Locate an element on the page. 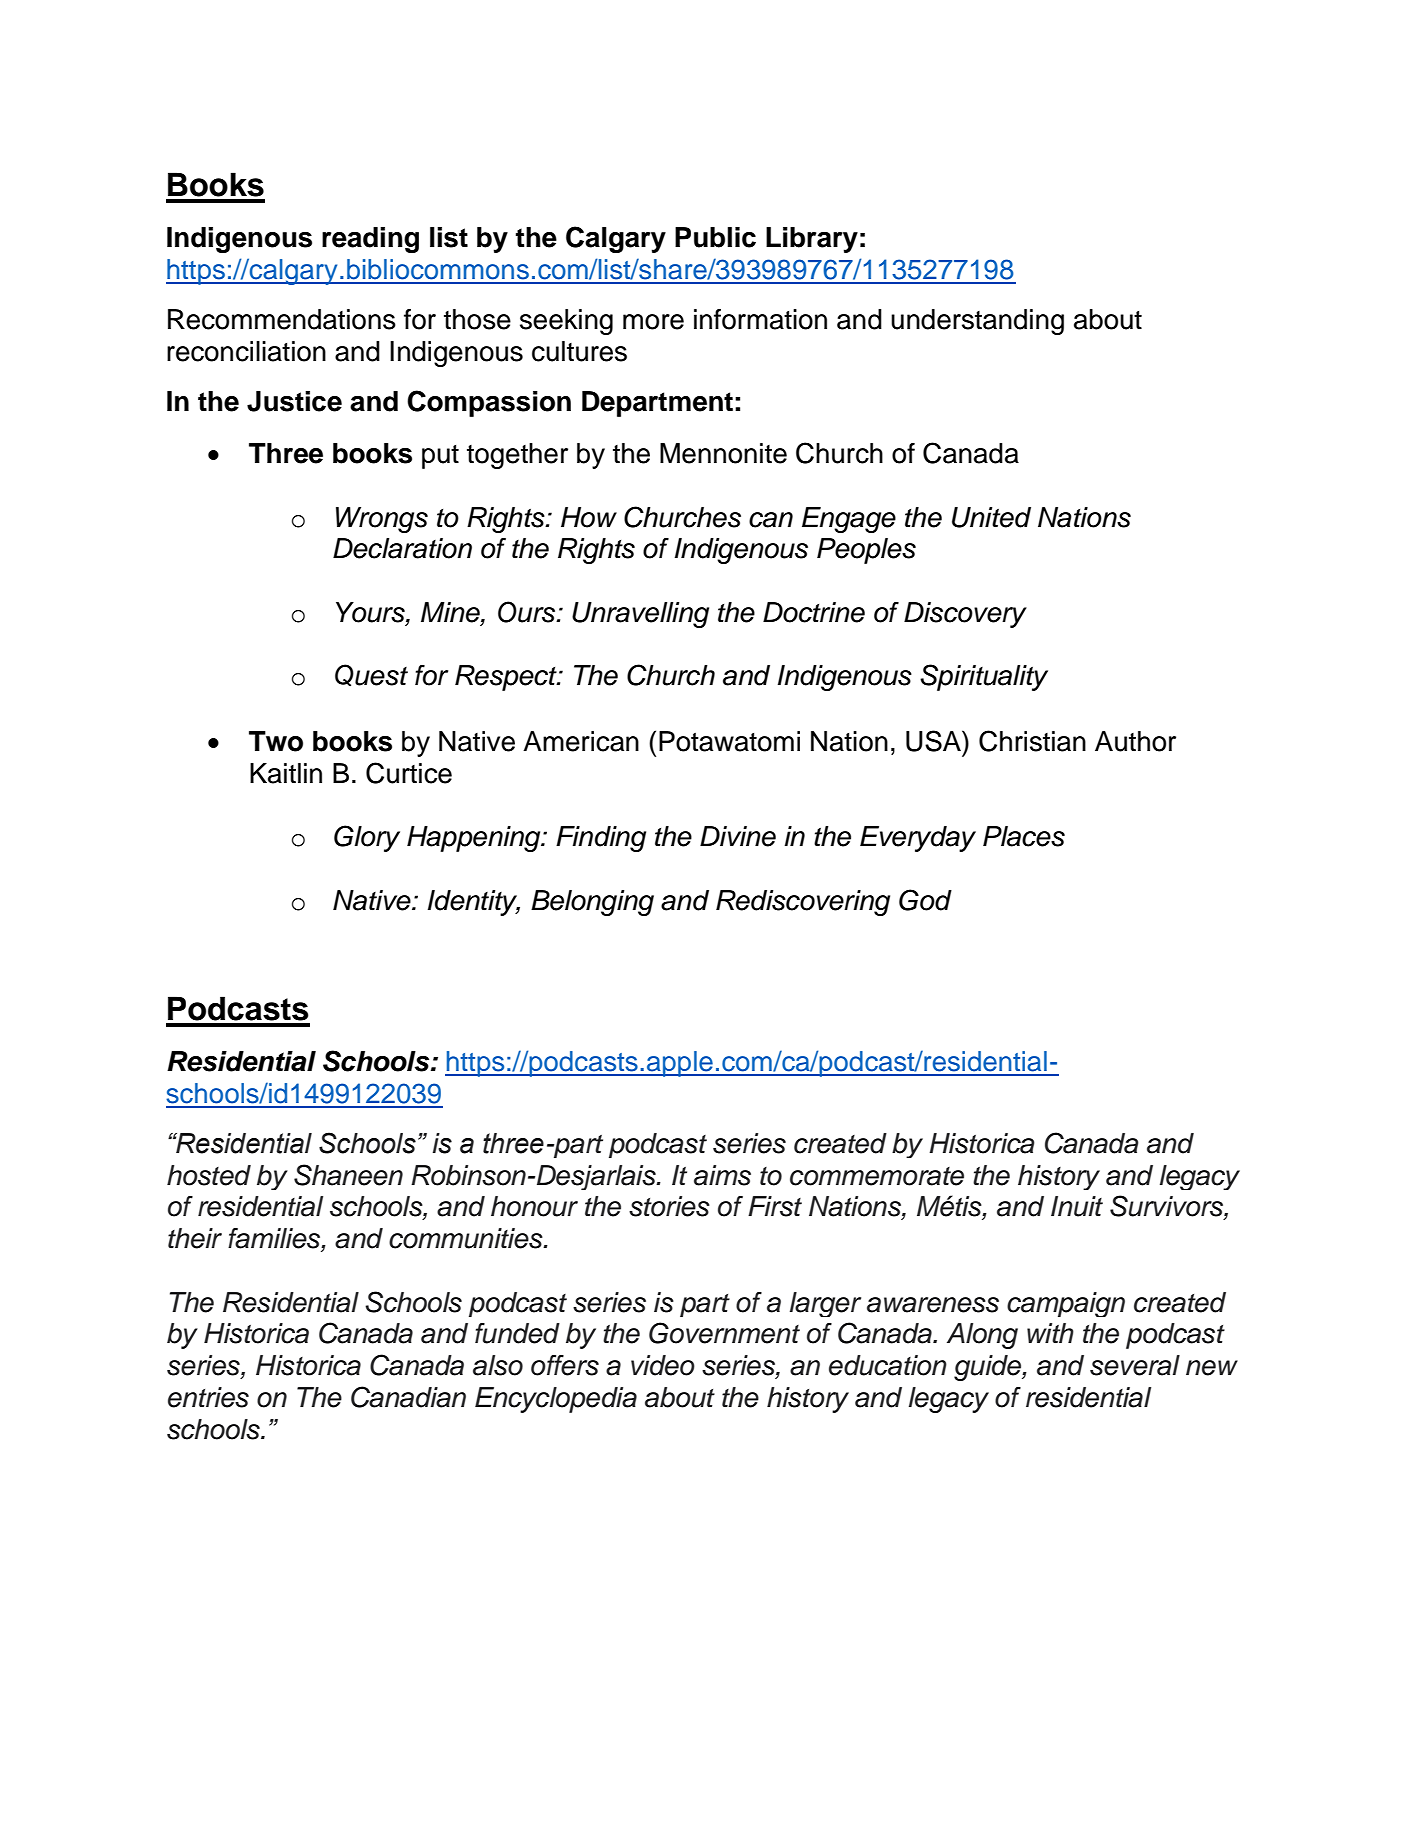  Inuit is located at coordinates (1077, 1206).
